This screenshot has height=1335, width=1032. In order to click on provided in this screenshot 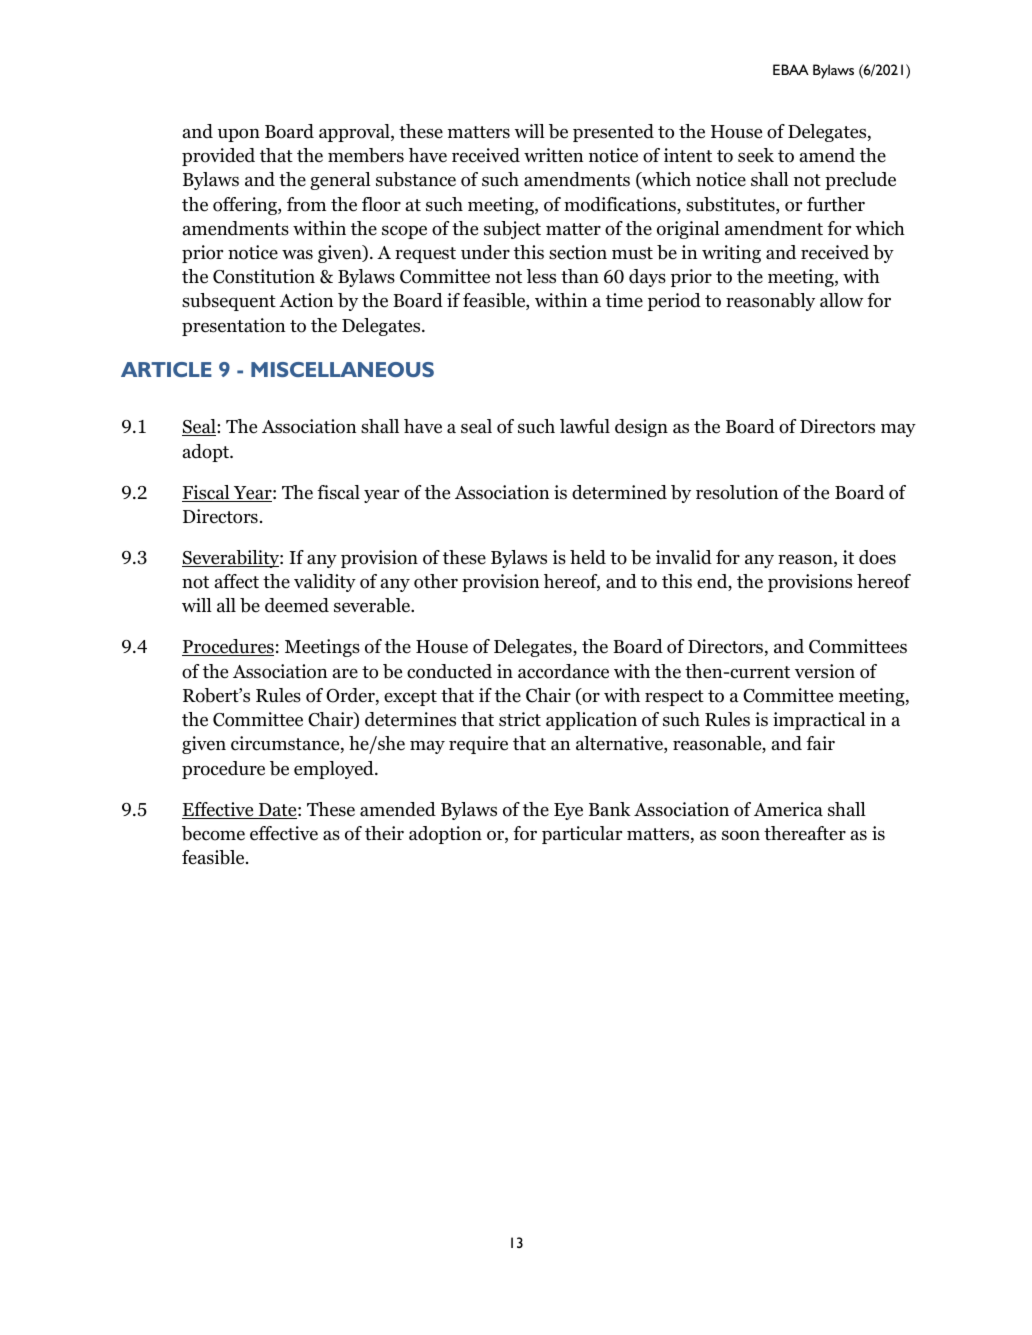, I will do `click(218, 157)`.
